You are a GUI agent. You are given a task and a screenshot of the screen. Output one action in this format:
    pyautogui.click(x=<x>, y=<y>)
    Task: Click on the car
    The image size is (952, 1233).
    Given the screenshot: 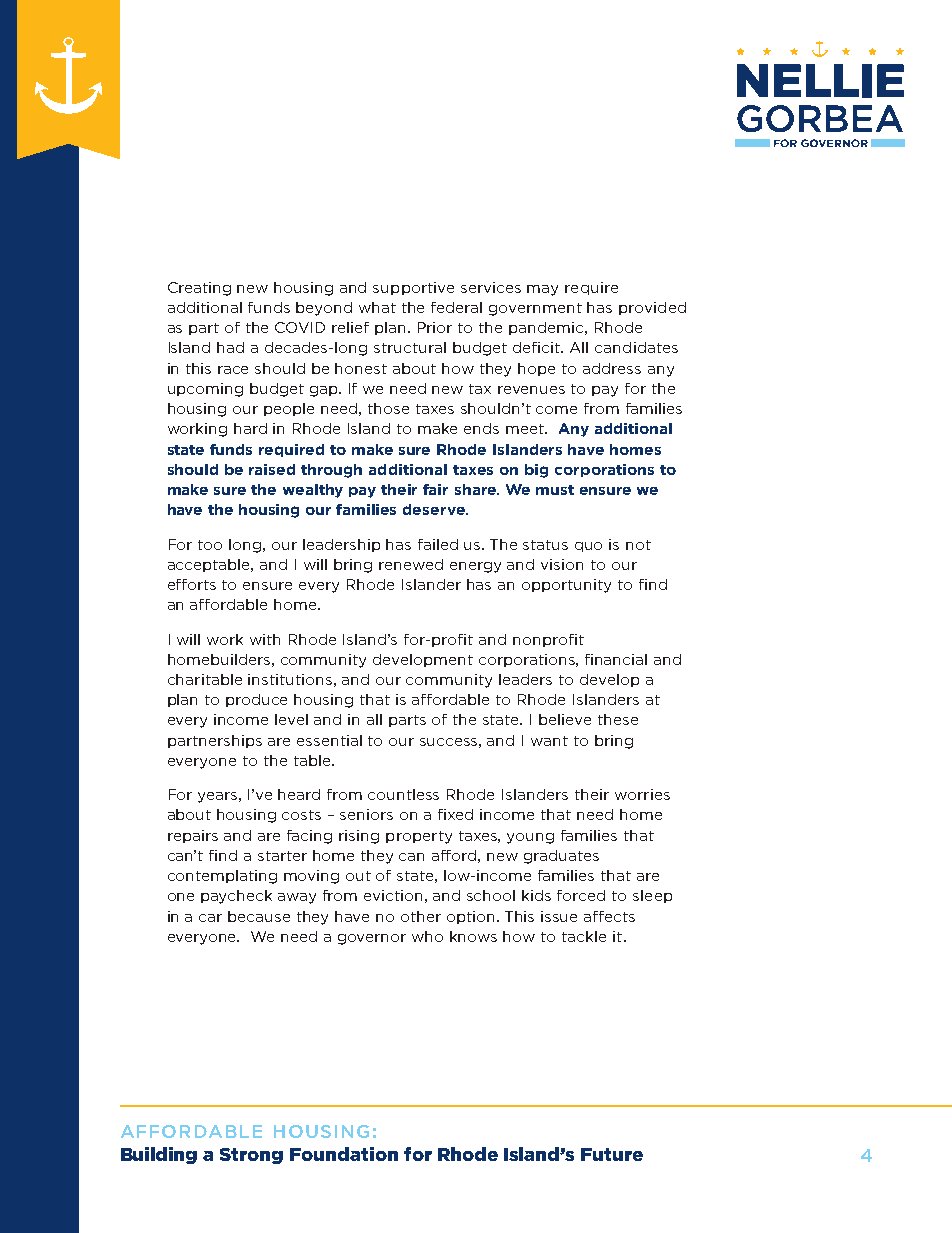 What is the action you would take?
    pyautogui.click(x=210, y=918)
